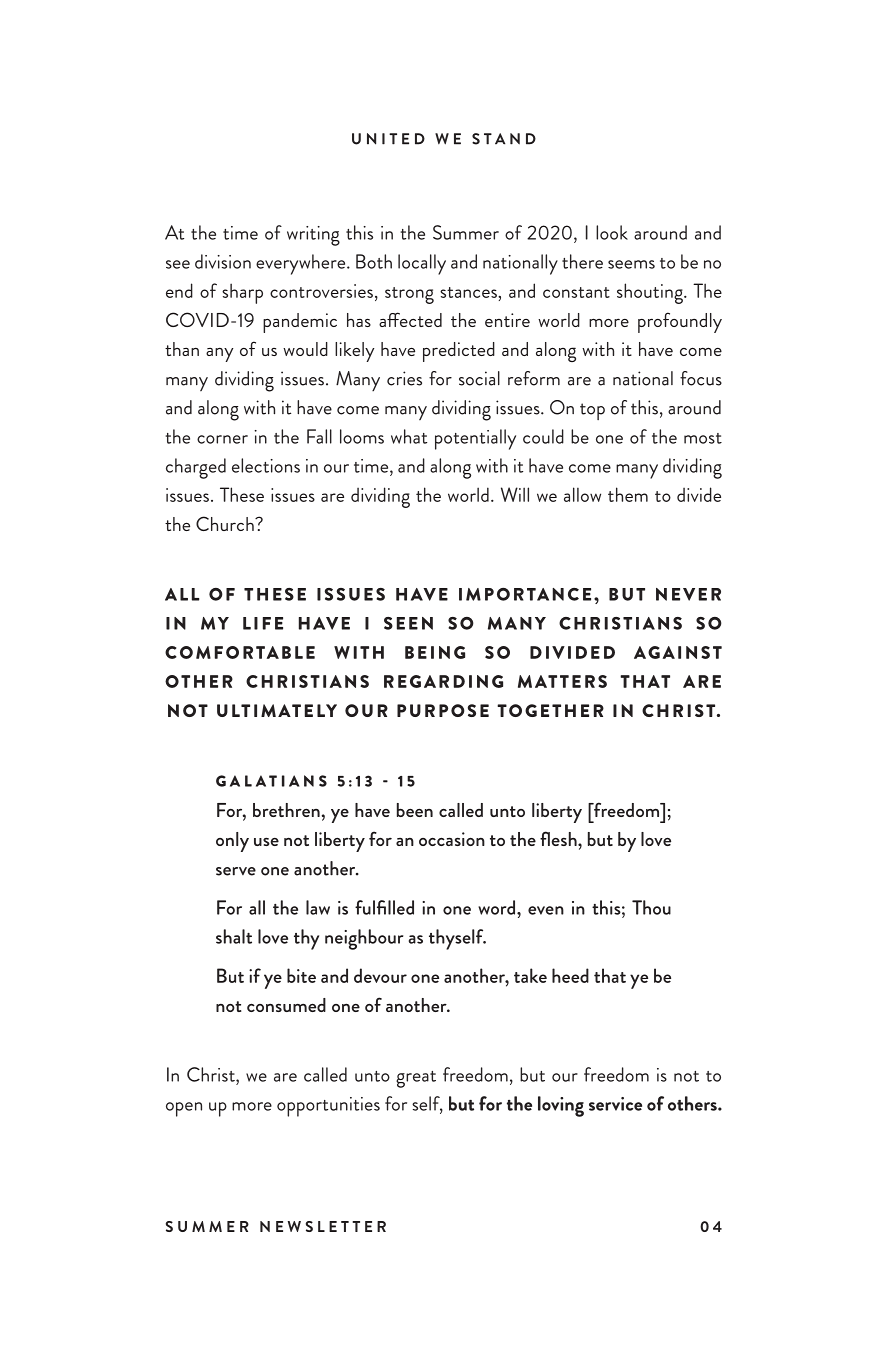 This screenshot has width=887, height=1372. I want to click on AGAINST, so click(678, 652).
